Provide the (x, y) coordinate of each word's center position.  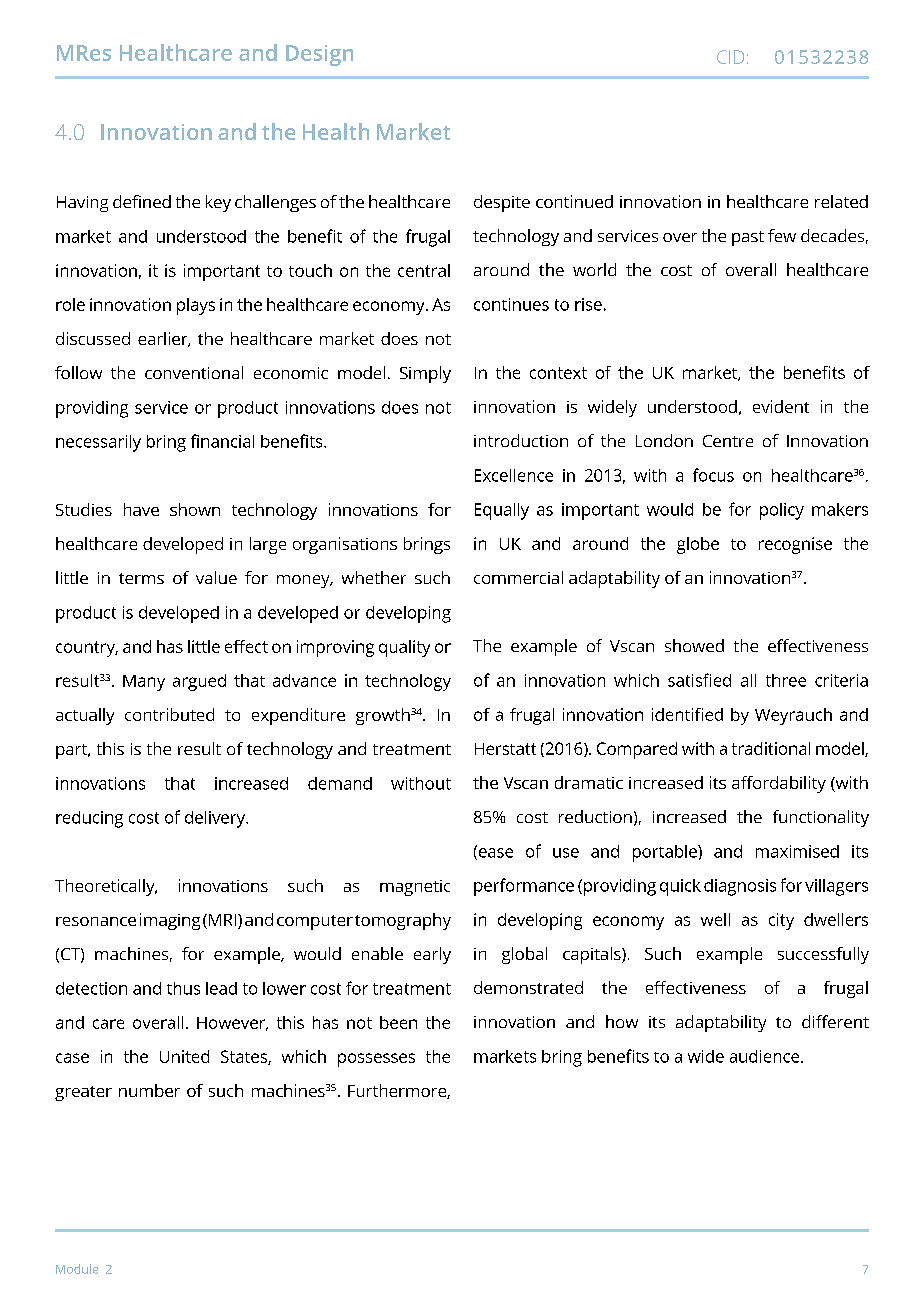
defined (142, 201)
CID (730, 57)
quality (404, 648)
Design (319, 55)
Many (144, 683)
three (786, 680)
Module (77, 1269)
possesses (376, 1060)
